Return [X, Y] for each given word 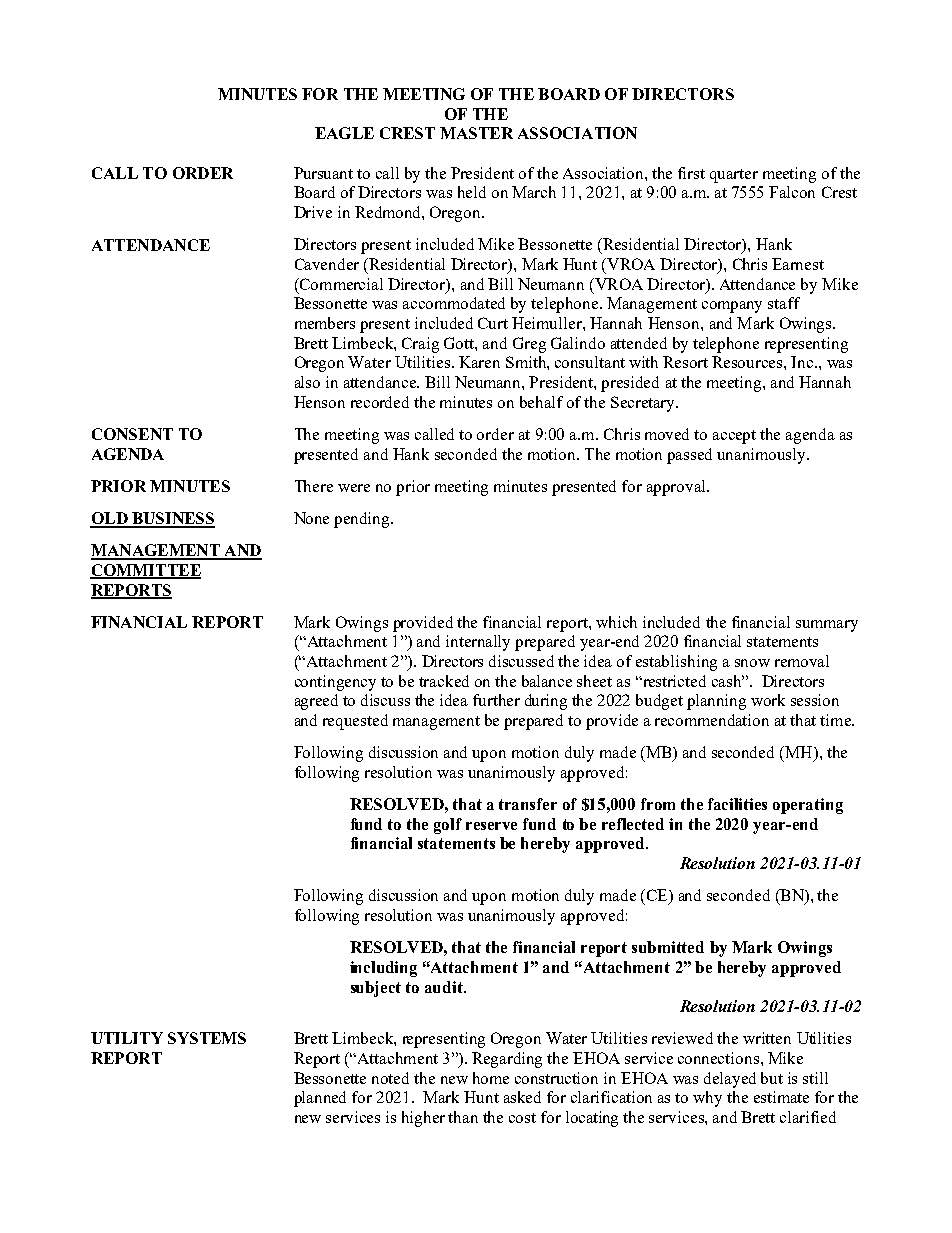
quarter [734, 176]
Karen [479, 362]
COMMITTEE [145, 571]
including [383, 969]
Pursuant [323, 173]
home [491, 1078]
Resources [748, 362]
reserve [491, 826]
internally [478, 643]
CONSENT [132, 434]
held [472, 192]
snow [752, 663]
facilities [737, 804]
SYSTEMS [207, 1038]
